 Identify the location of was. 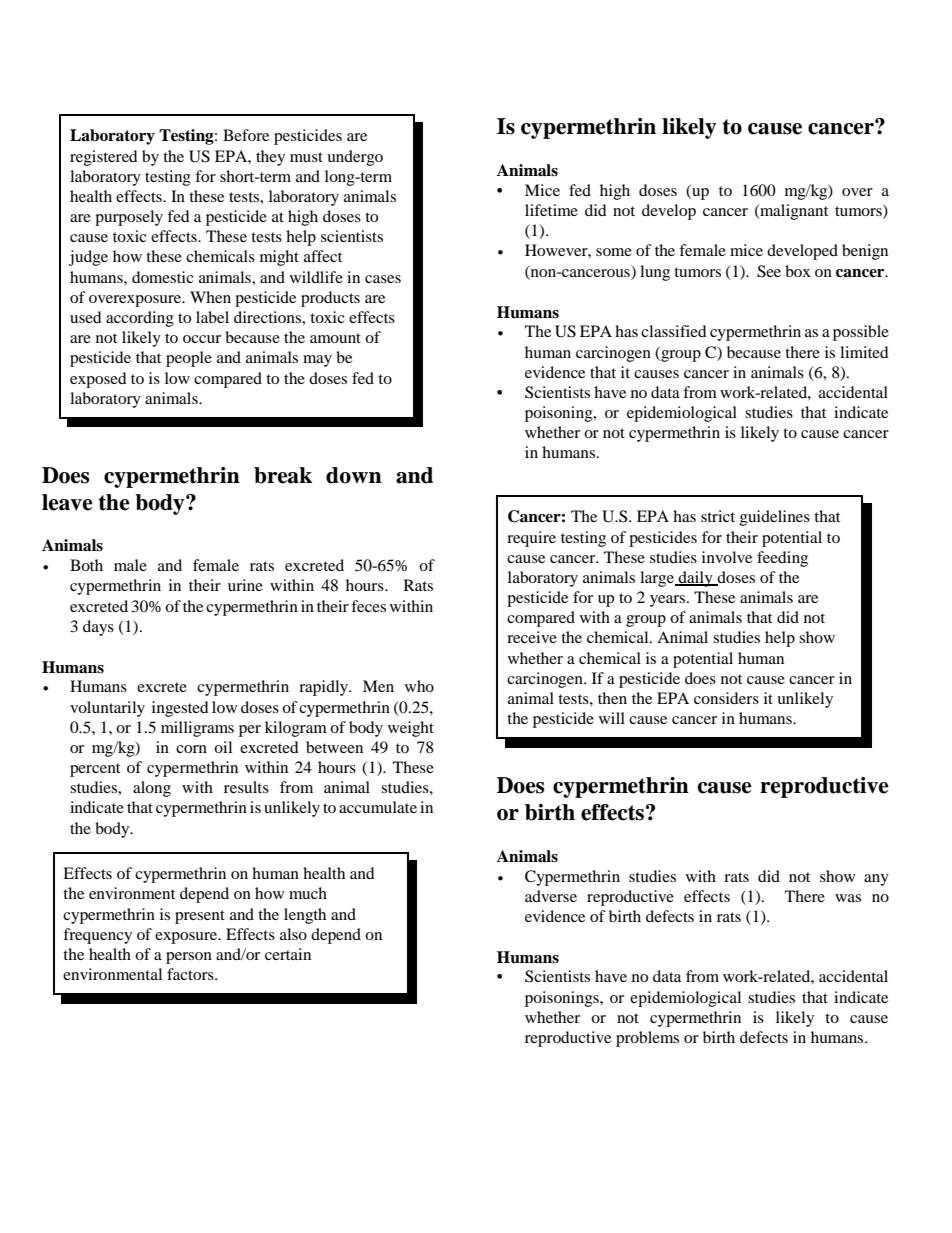
(848, 898).
